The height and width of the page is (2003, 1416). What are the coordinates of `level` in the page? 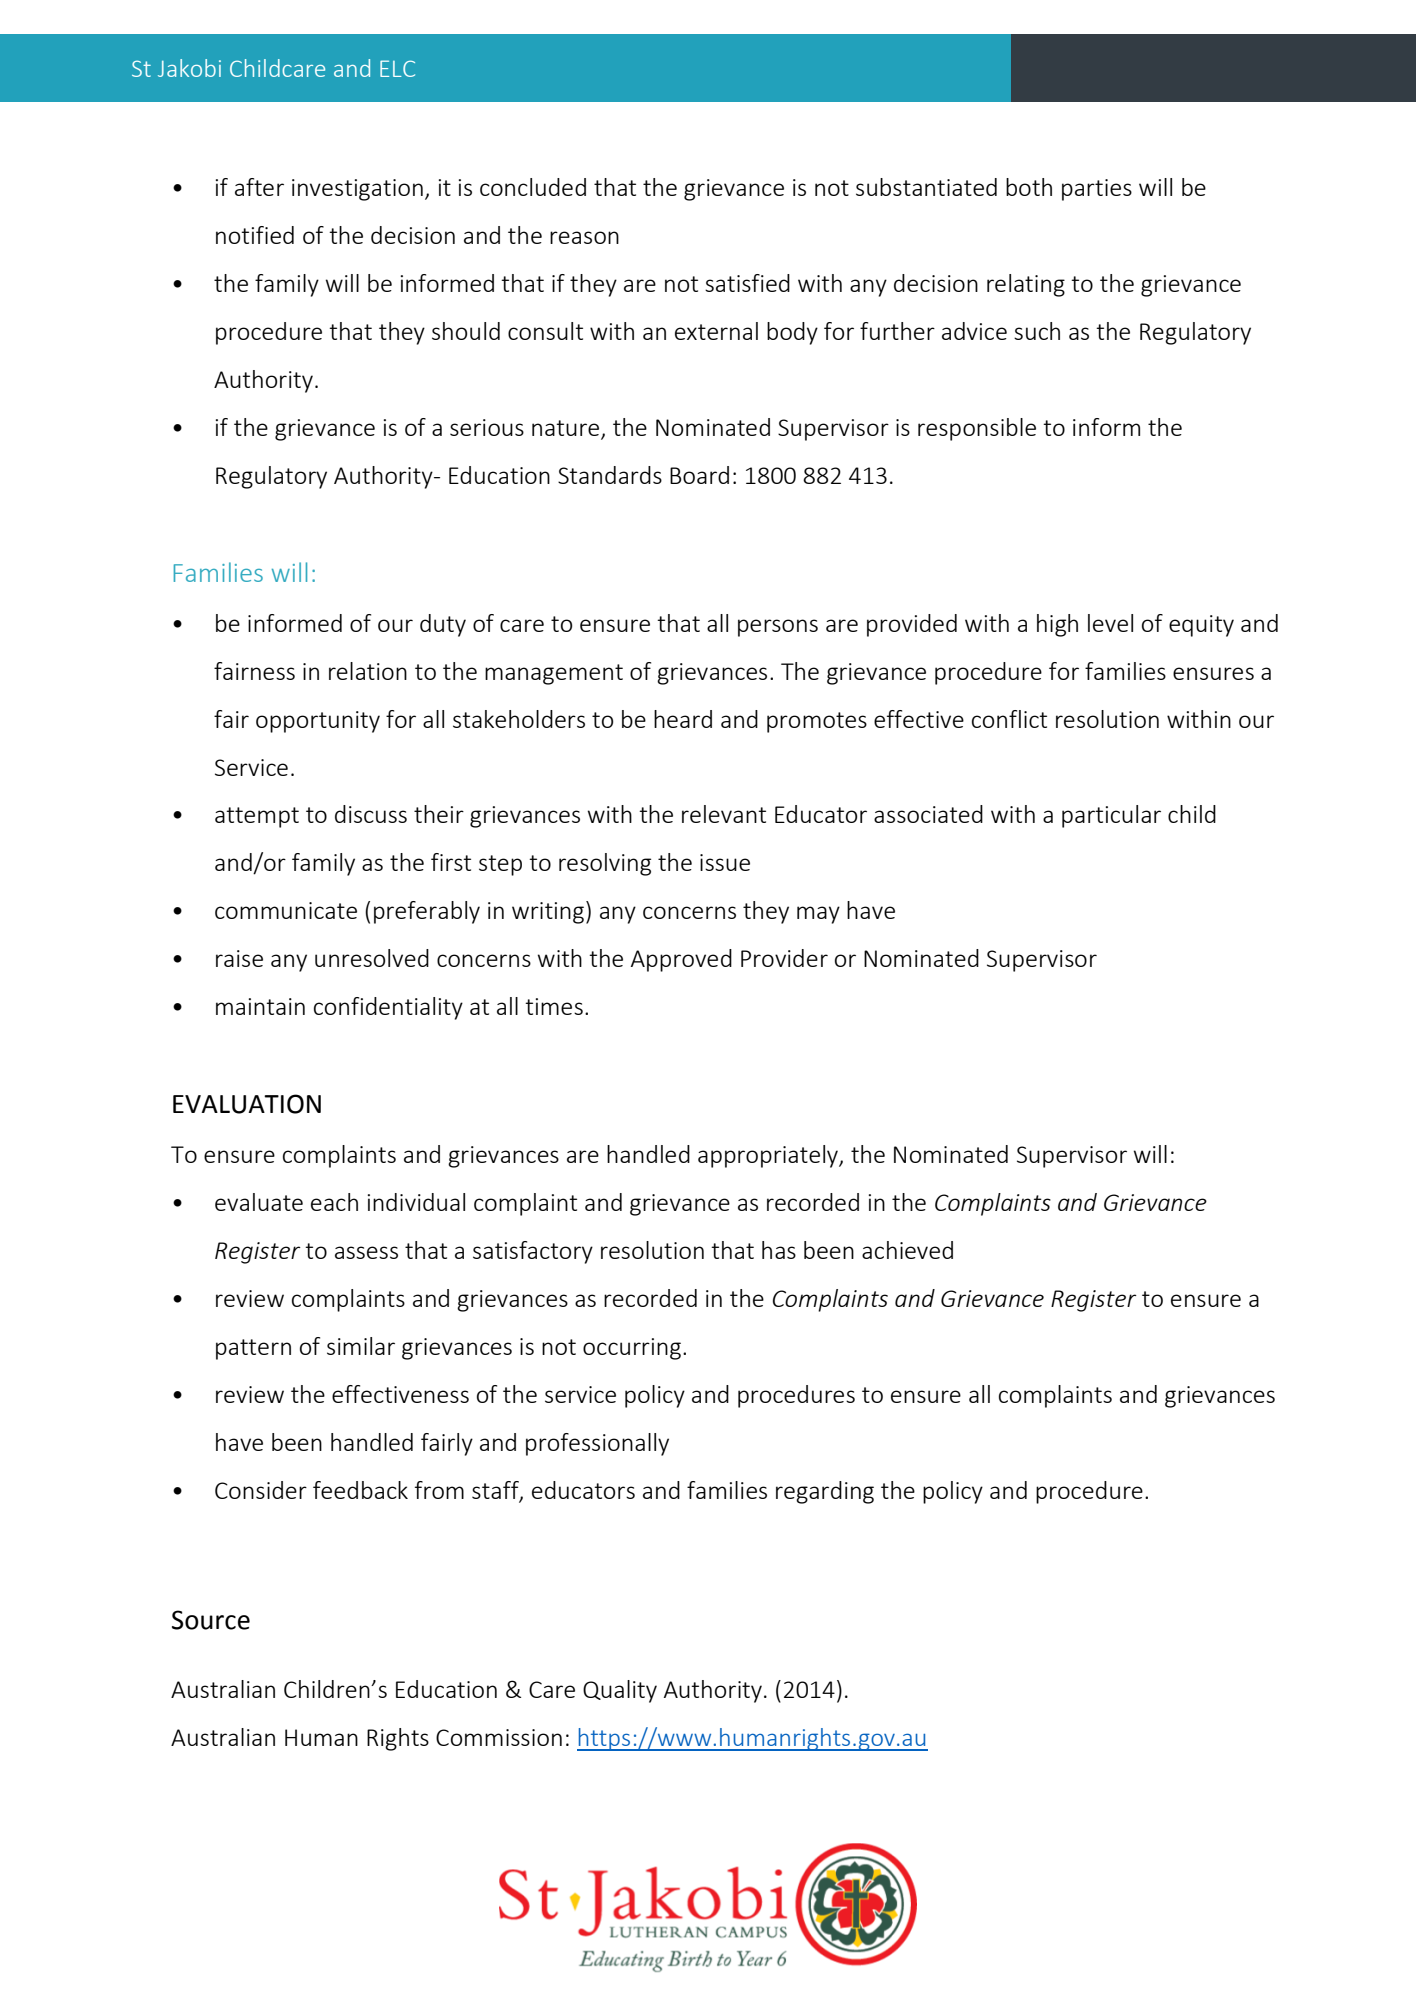 It's located at (1110, 623).
